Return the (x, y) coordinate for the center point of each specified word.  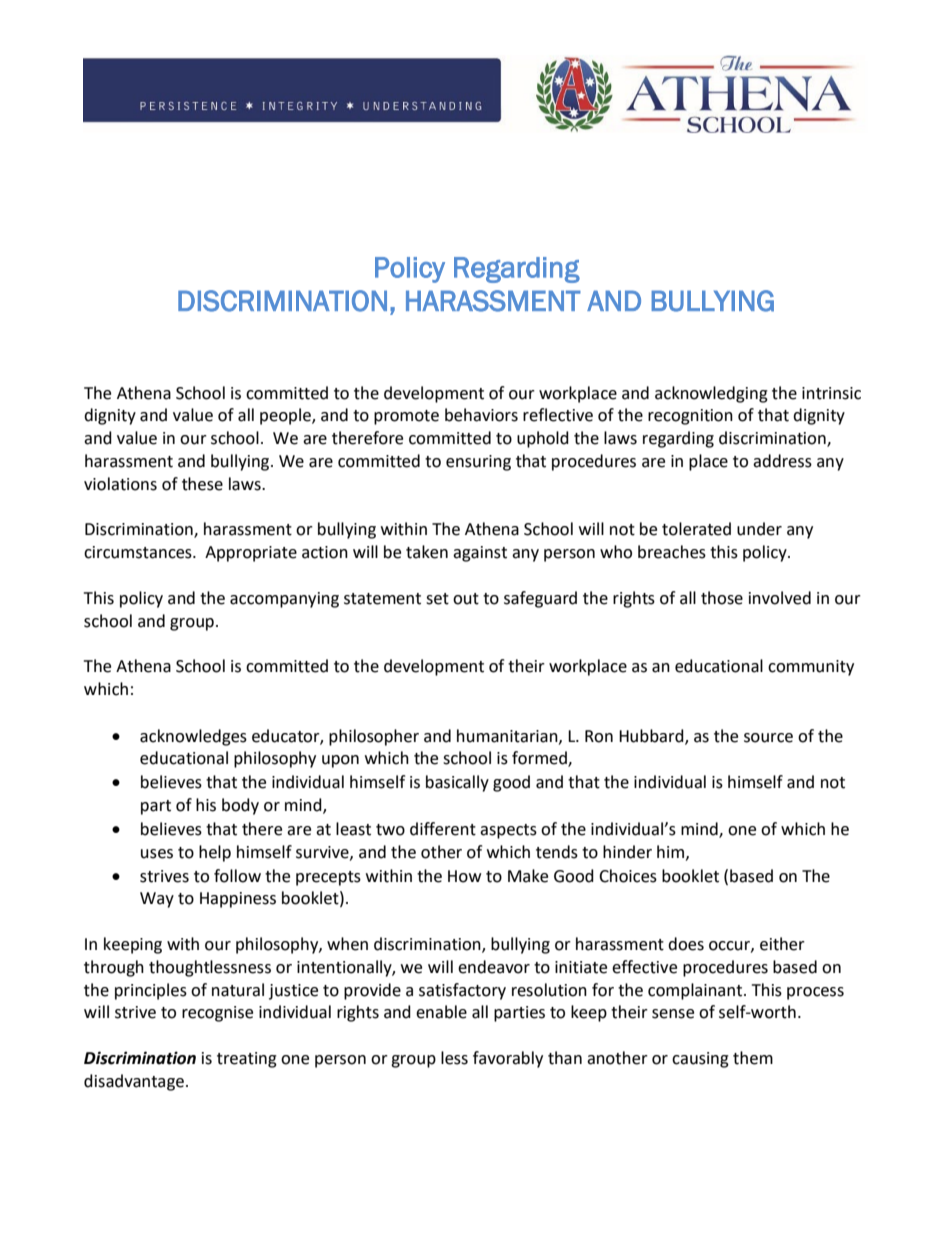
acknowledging (711, 394)
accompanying (284, 600)
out (466, 599)
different (443, 829)
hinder (627, 852)
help (215, 853)
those (722, 598)
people (286, 416)
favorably (508, 1059)
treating (247, 1060)
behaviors (481, 415)
